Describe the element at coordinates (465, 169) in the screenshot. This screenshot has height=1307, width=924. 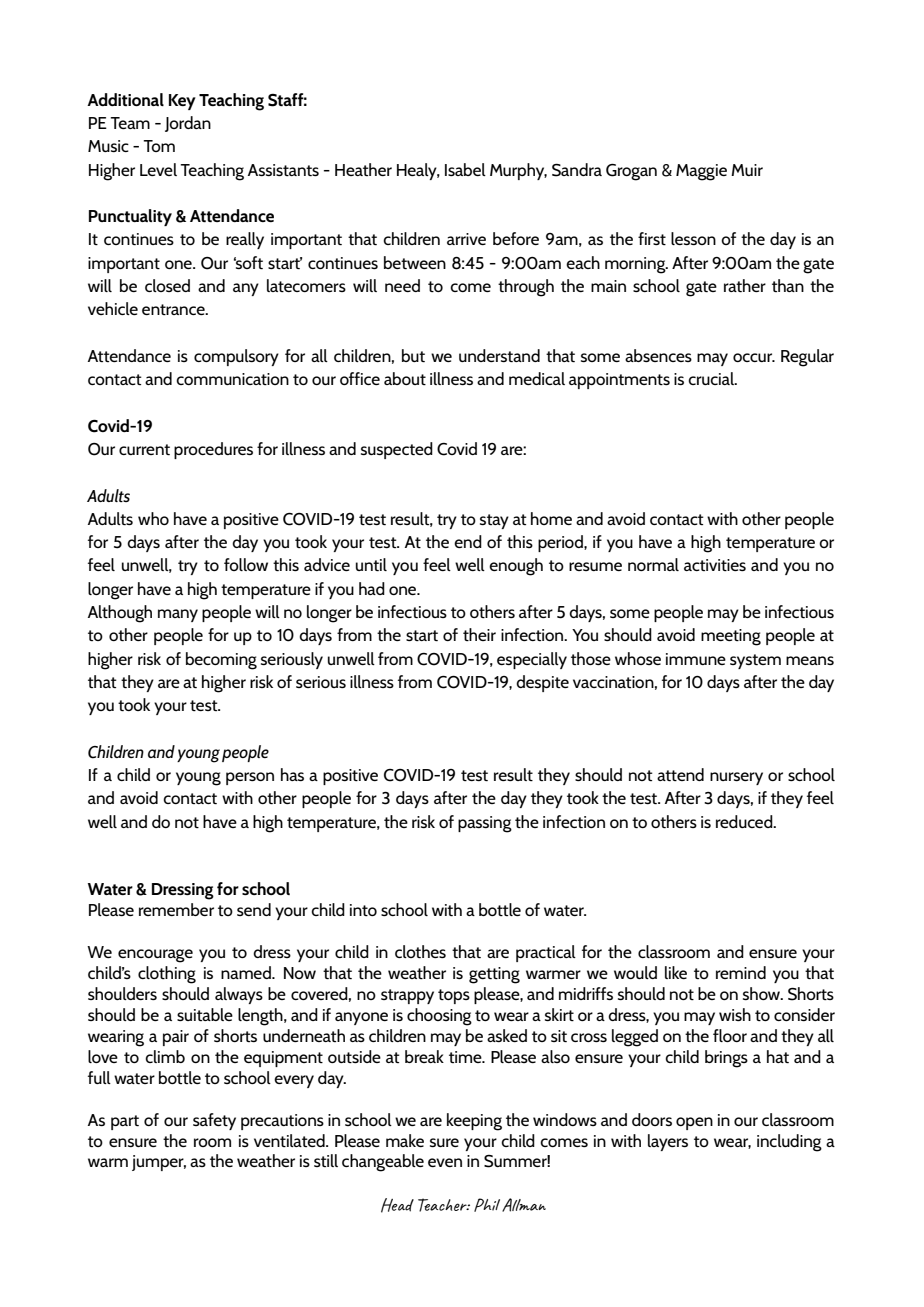
I see `Isabel` at that location.
